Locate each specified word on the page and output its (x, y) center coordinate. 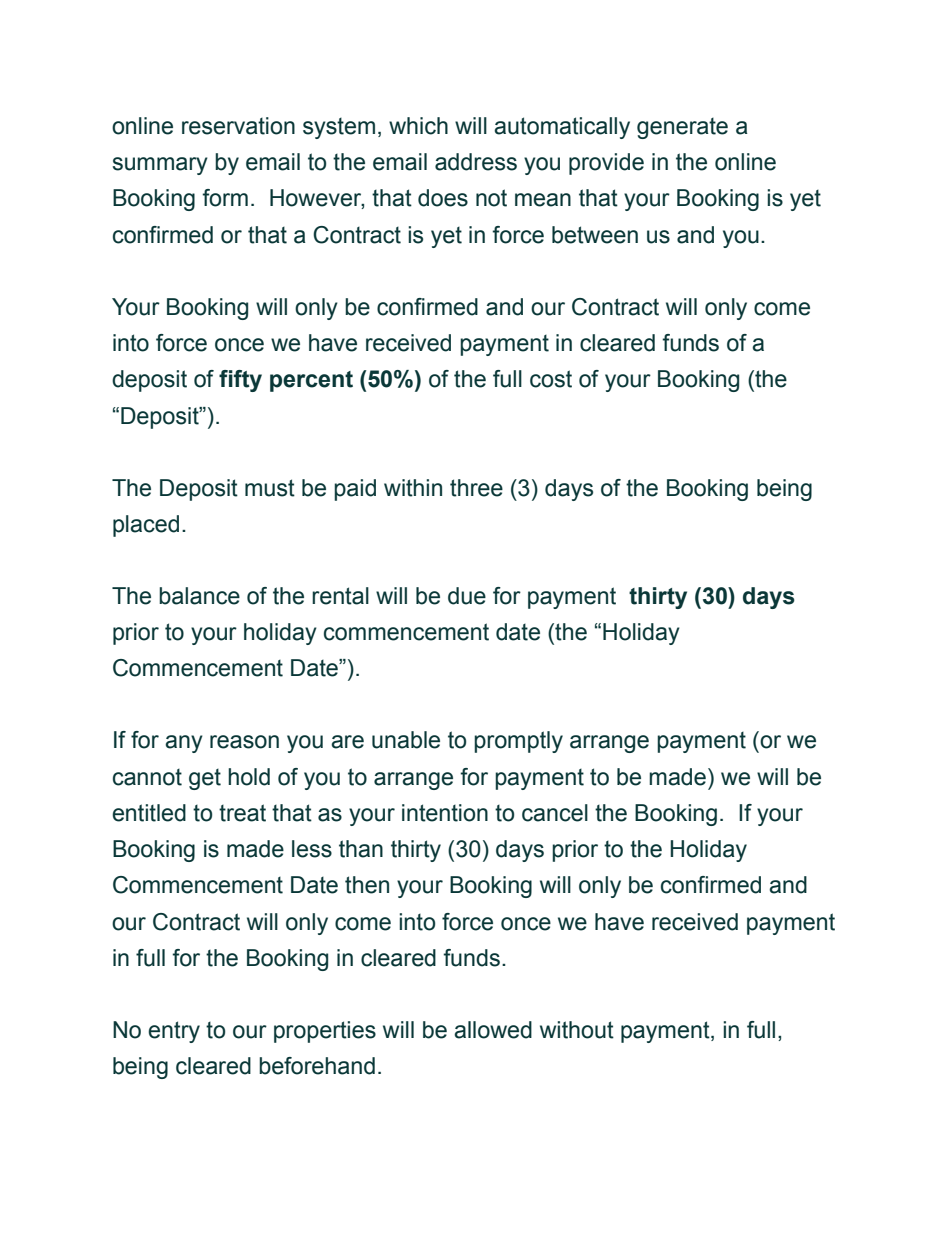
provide (606, 164)
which (418, 126)
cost (551, 379)
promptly (518, 742)
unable (406, 740)
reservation (238, 126)
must (270, 488)
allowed (493, 1030)
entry (174, 1032)
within (413, 488)
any (184, 744)
